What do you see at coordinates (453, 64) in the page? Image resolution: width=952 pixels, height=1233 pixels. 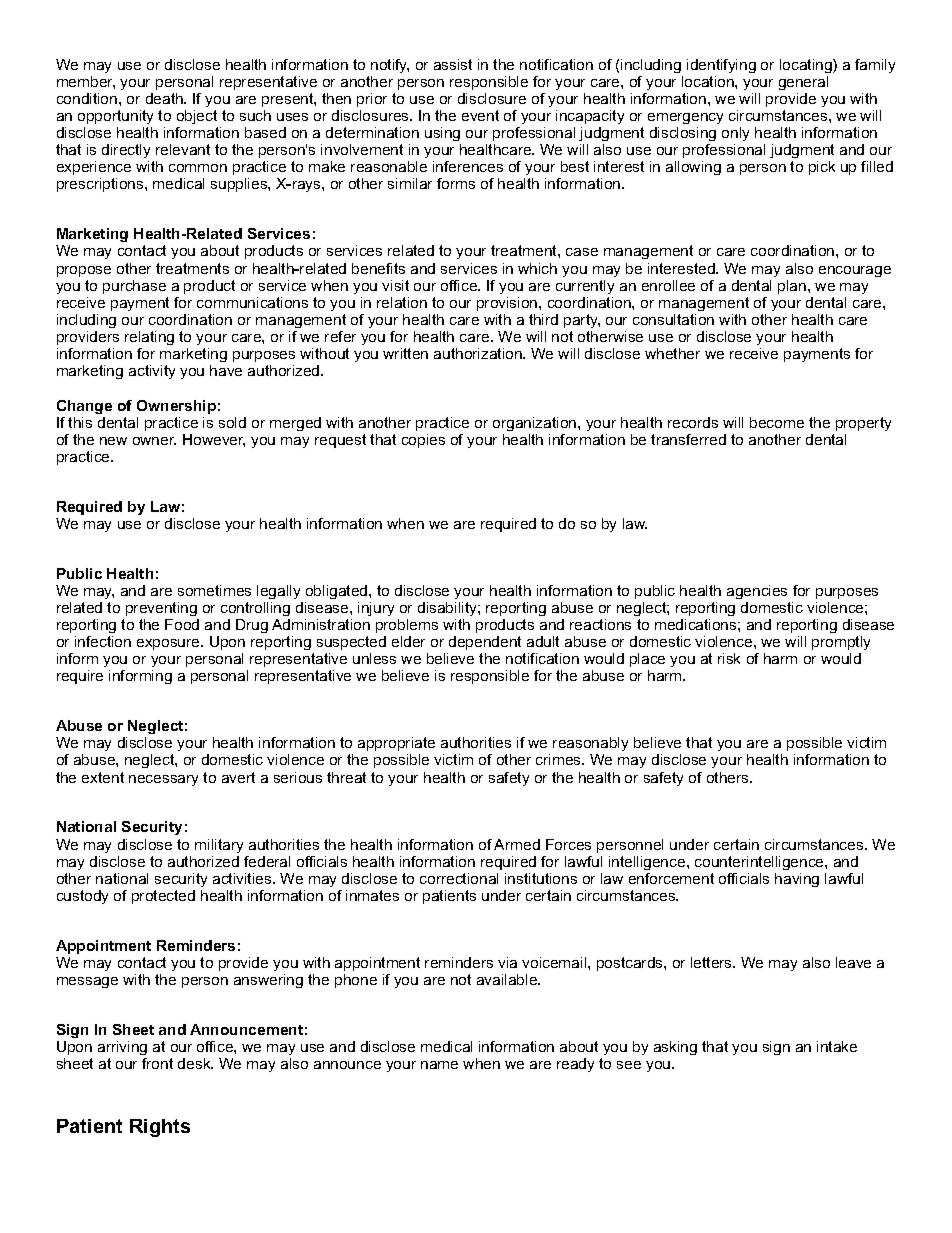 I see `assist` at bounding box center [453, 64].
